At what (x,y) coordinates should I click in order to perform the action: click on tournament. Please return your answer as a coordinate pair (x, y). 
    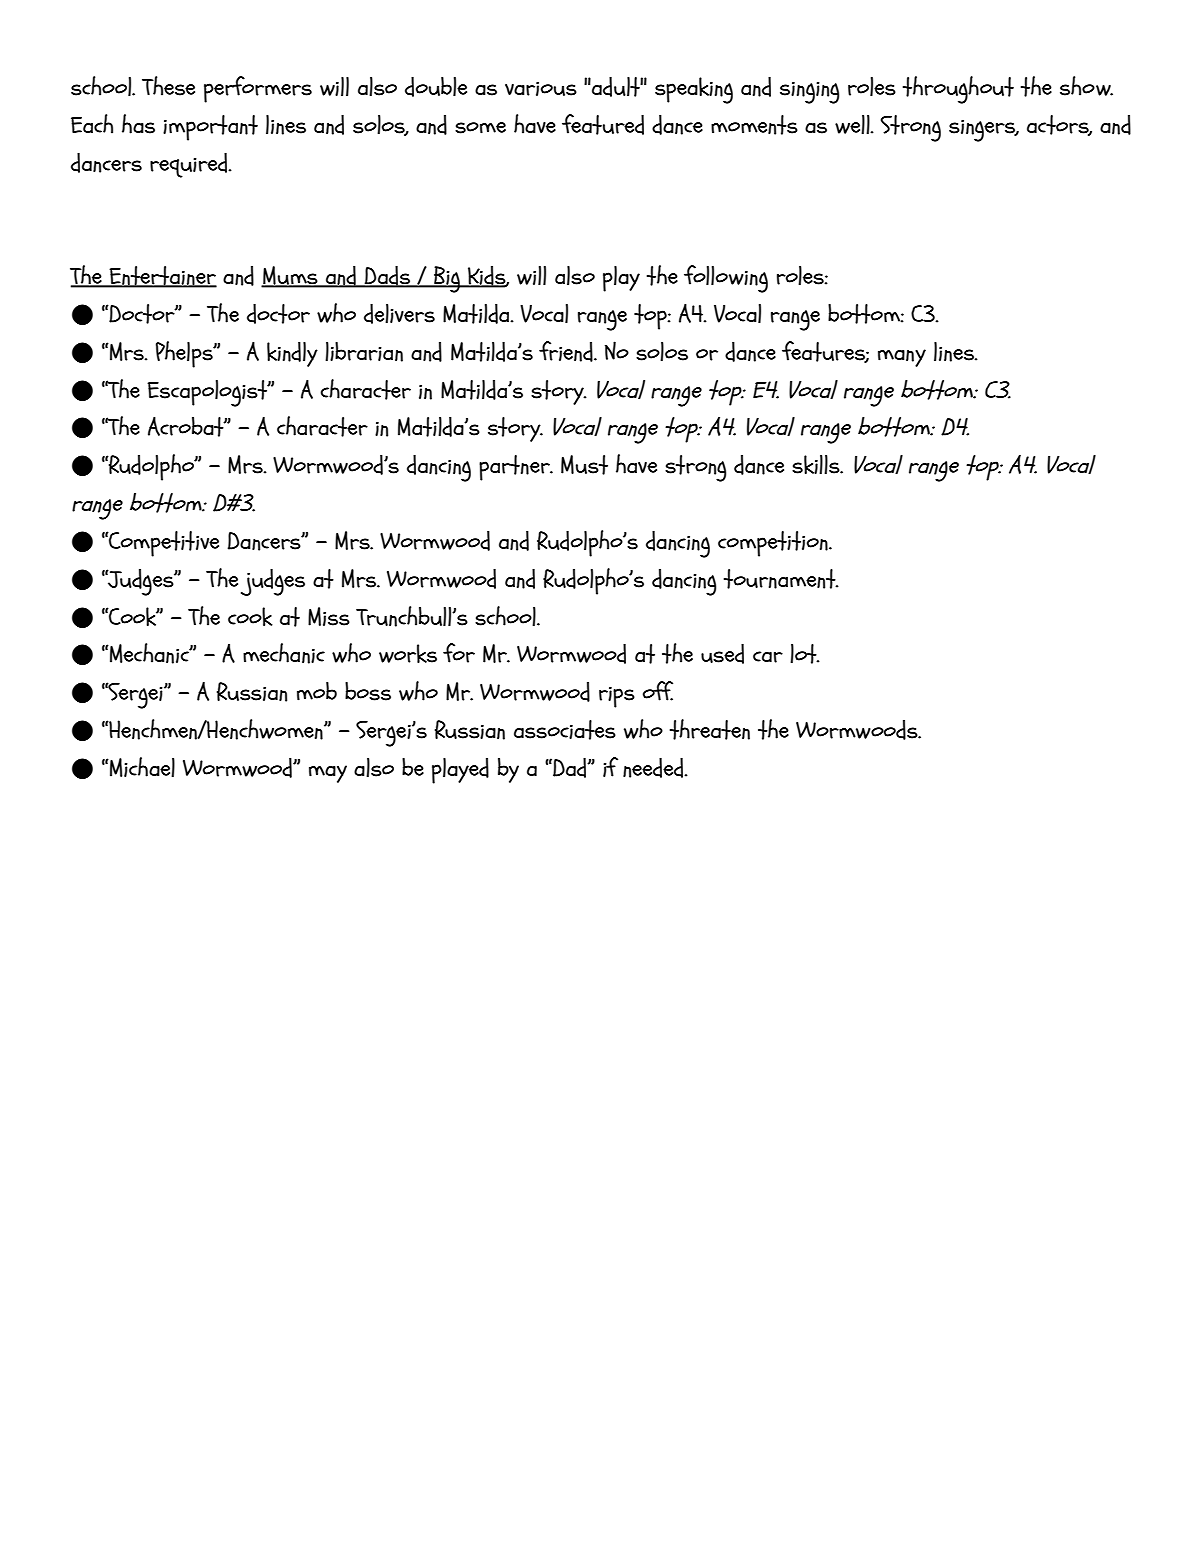
    Looking at the image, I should click on (781, 579).
